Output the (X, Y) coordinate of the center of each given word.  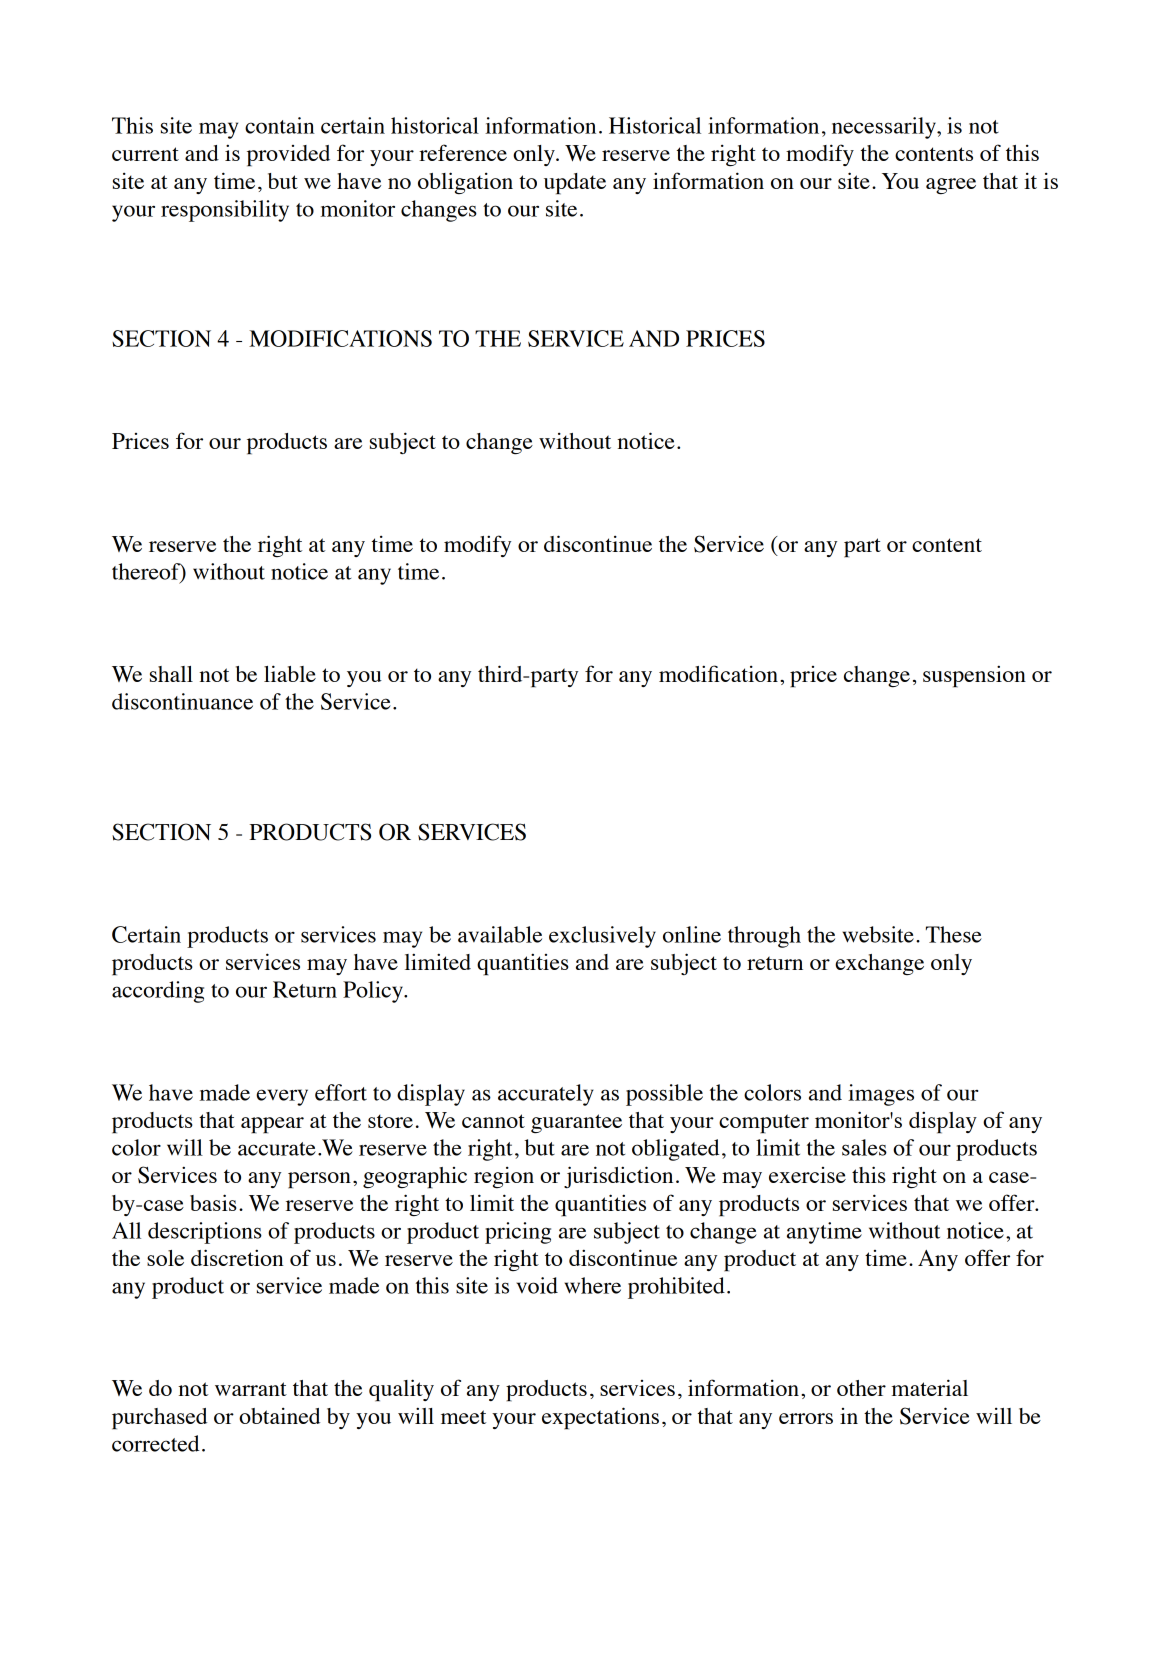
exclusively (602, 937)
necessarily (885, 128)
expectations (600, 1418)
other (861, 1388)
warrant (251, 1389)
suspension (974, 676)
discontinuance (182, 701)
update (575, 184)
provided (288, 156)
